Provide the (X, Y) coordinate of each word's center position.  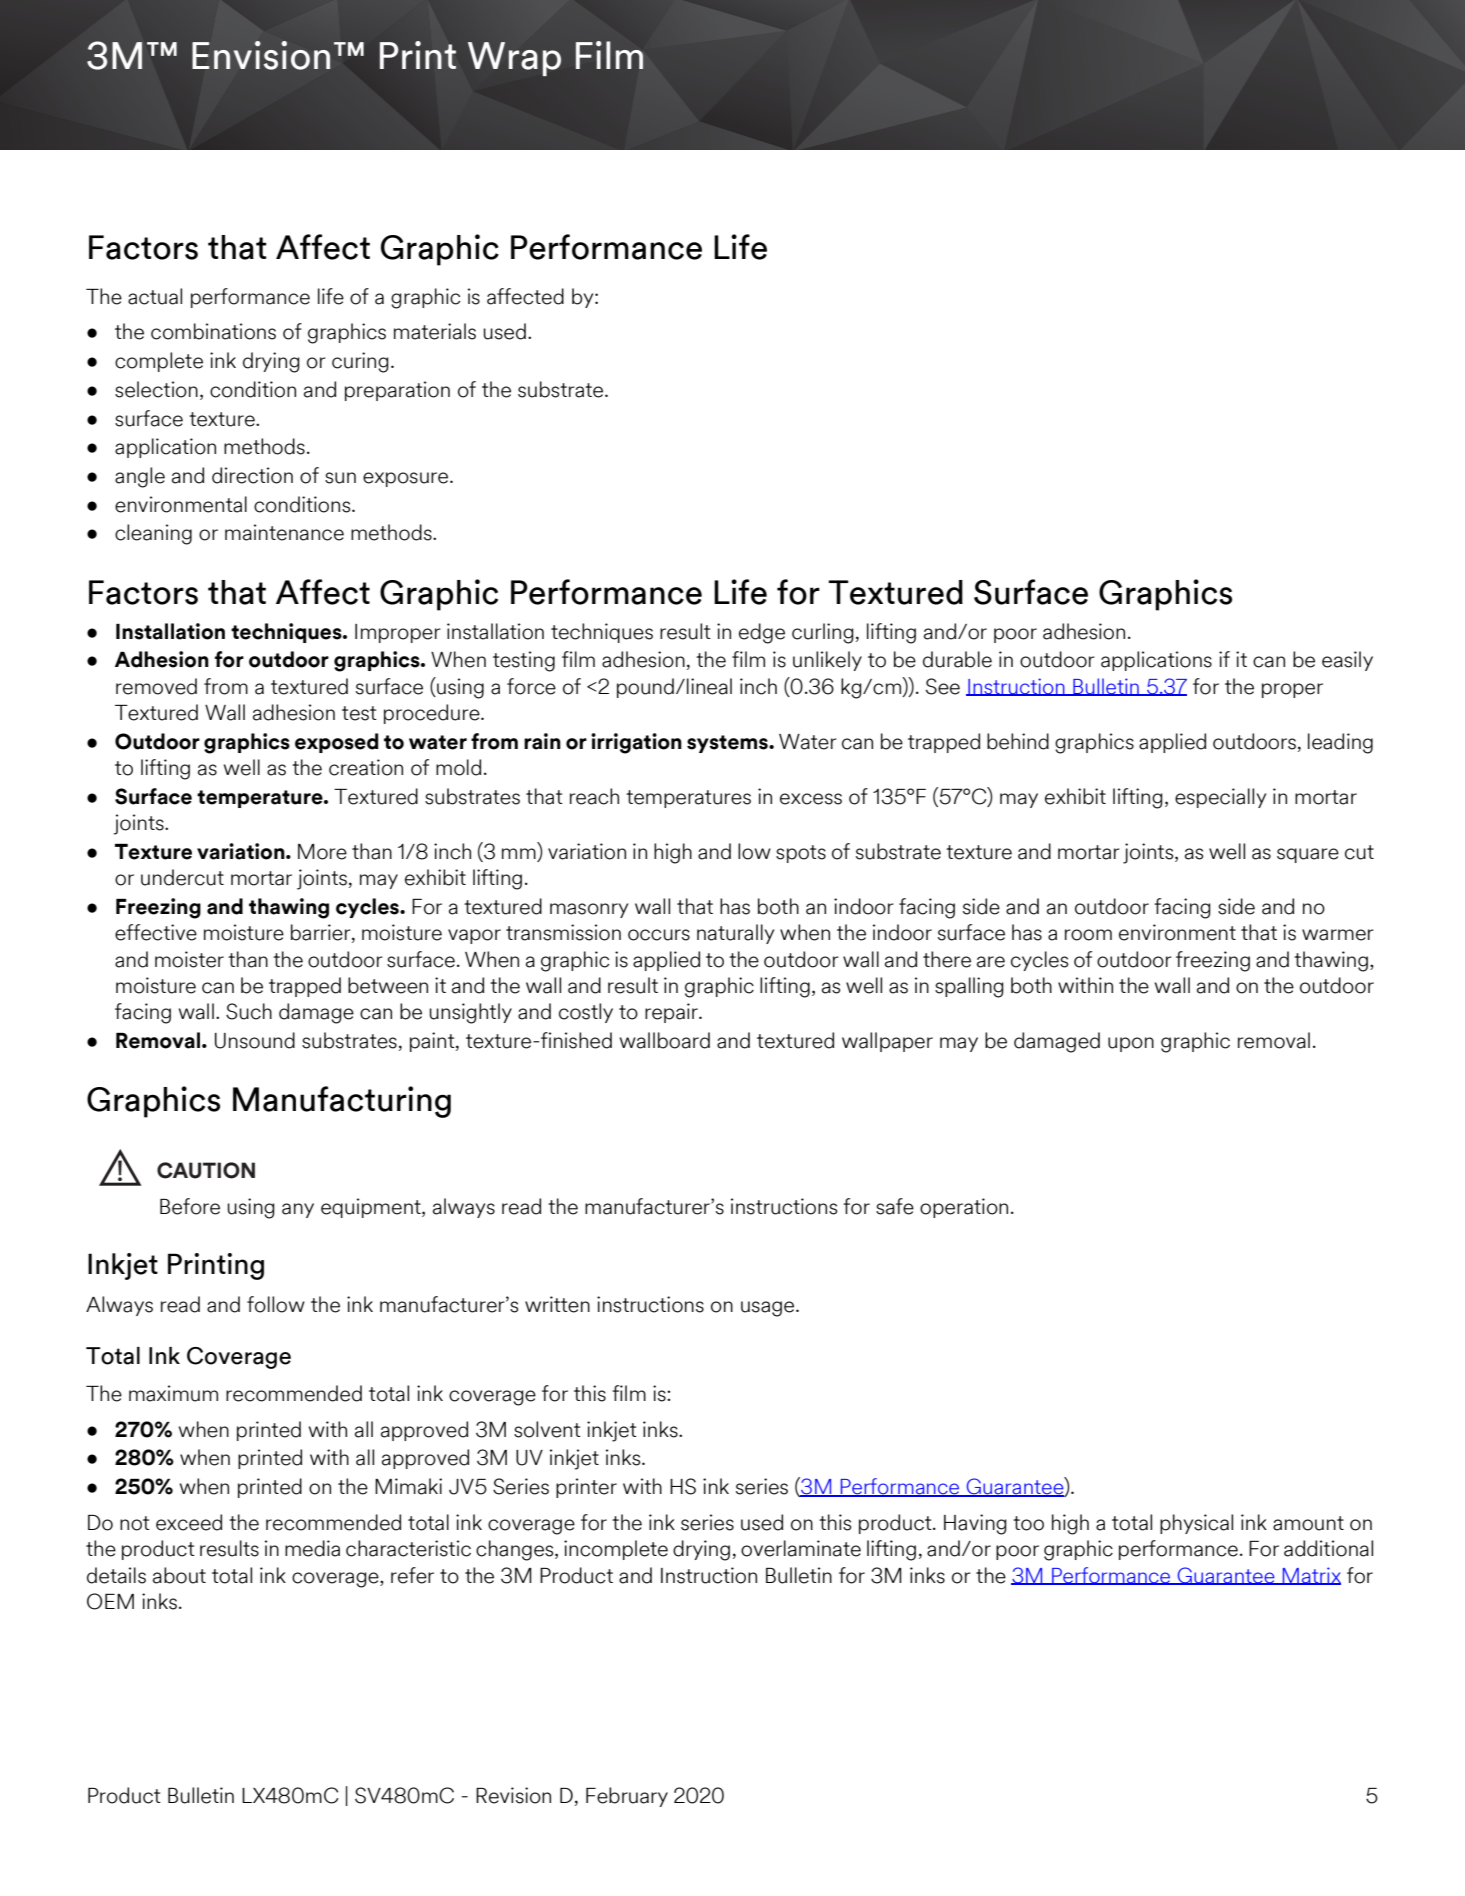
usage (769, 1309)
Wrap (514, 59)
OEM (110, 1601)
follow (276, 1304)
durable (957, 659)
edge (762, 633)
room (1088, 935)
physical (1196, 1524)
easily (1347, 661)
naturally (735, 934)
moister (189, 959)
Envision (261, 55)
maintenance (284, 532)
